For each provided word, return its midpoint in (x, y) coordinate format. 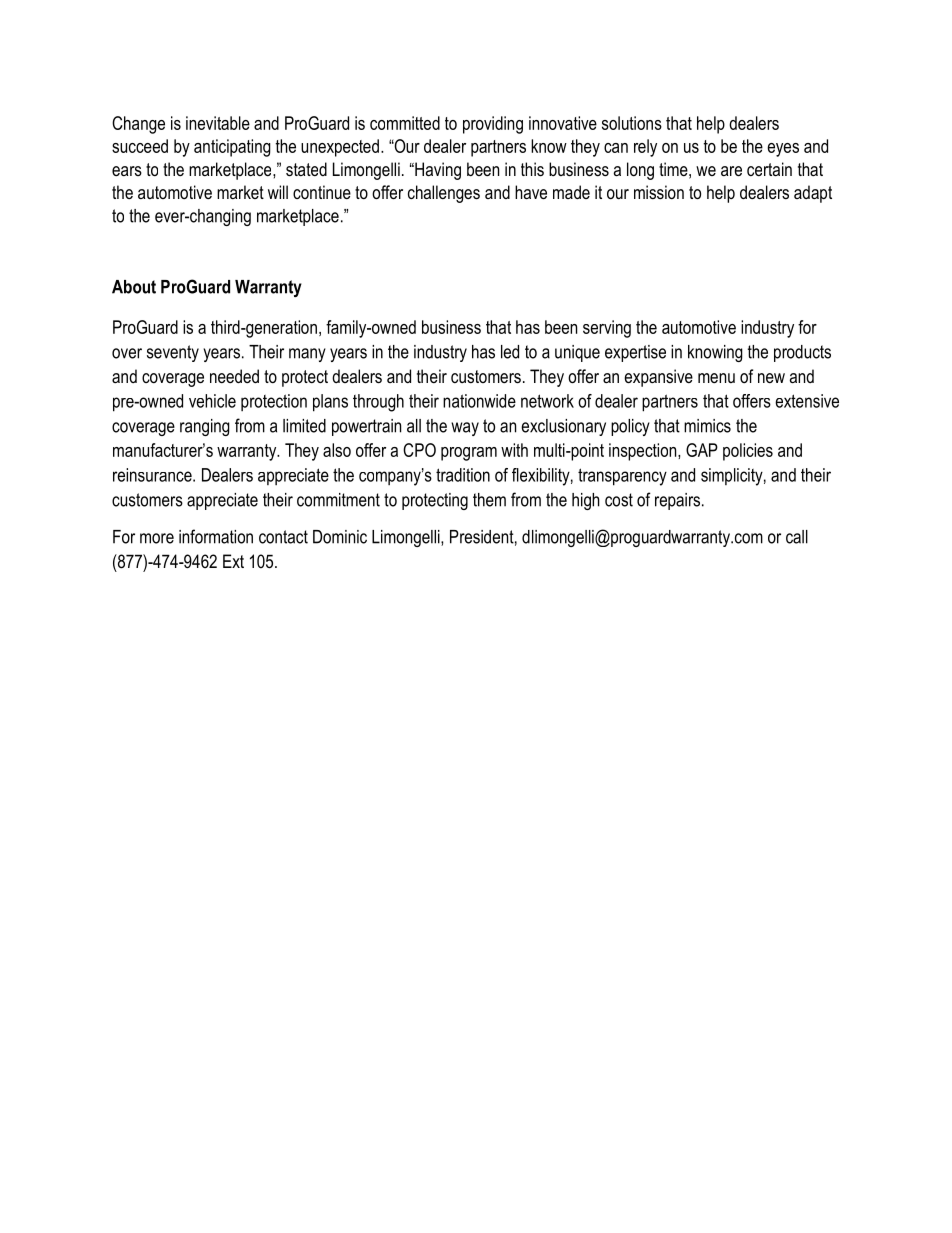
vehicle (212, 401)
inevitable (218, 123)
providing (493, 125)
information (216, 536)
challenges (444, 194)
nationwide (479, 401)
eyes (783, 150)
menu (716, 378)
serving (607, 329)
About (134, 287)
